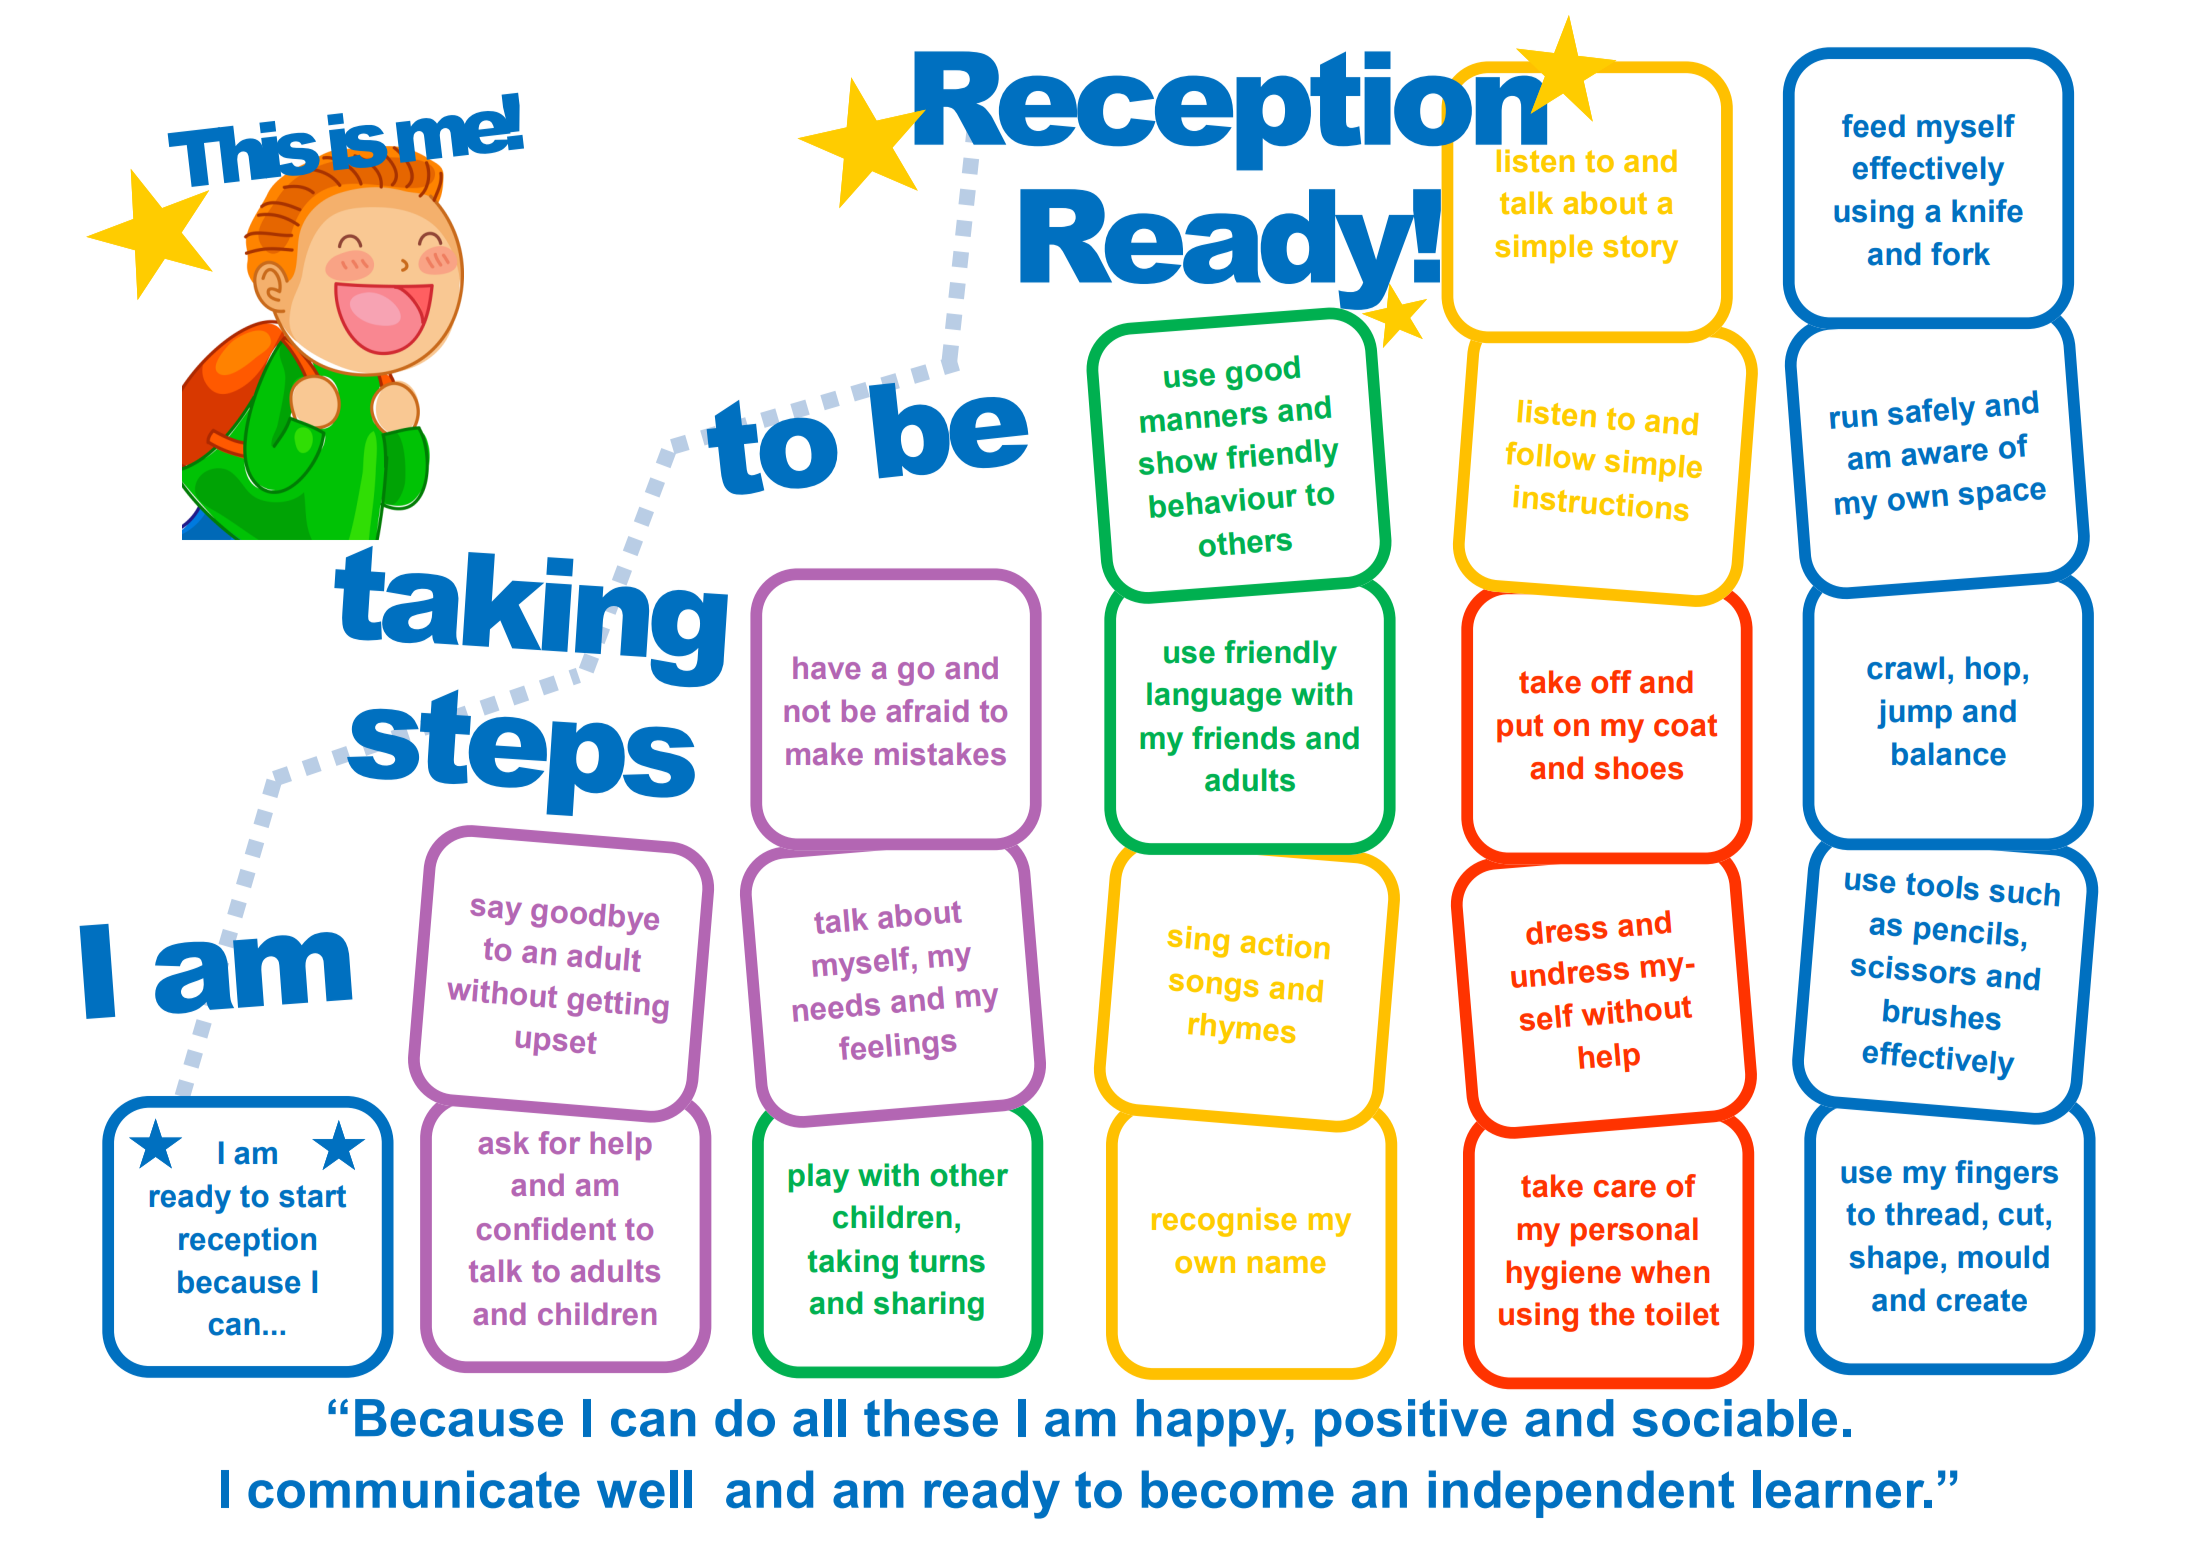 The height and width of the screenshot is (1553, 2197). Describe the element at coordinates (1873, 126) in the screenshot. I see `feed` at that location.
